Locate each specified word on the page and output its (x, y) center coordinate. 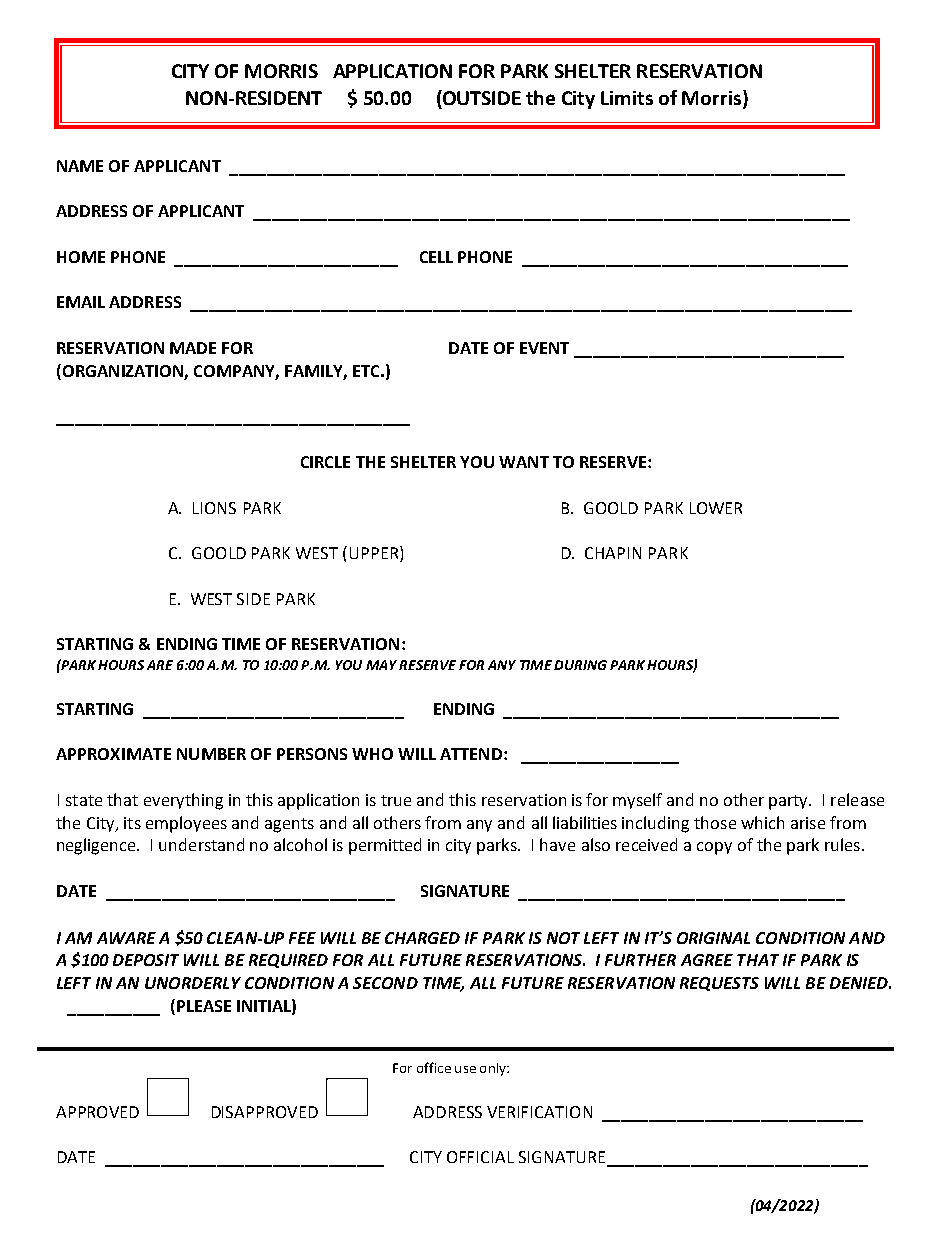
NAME (80, 166)
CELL (436, 257)
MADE (193, 348)
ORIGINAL (713, 938)
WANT (524, 462)
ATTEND (471, 754)
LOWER (716, 508)
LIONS (214, 508)
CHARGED (422, 938)
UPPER (375, 554)
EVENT (544, 348)
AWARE (126, 938)
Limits (627, 98)
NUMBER (211, 754)
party (789, 802)
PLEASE (204, 1006)
